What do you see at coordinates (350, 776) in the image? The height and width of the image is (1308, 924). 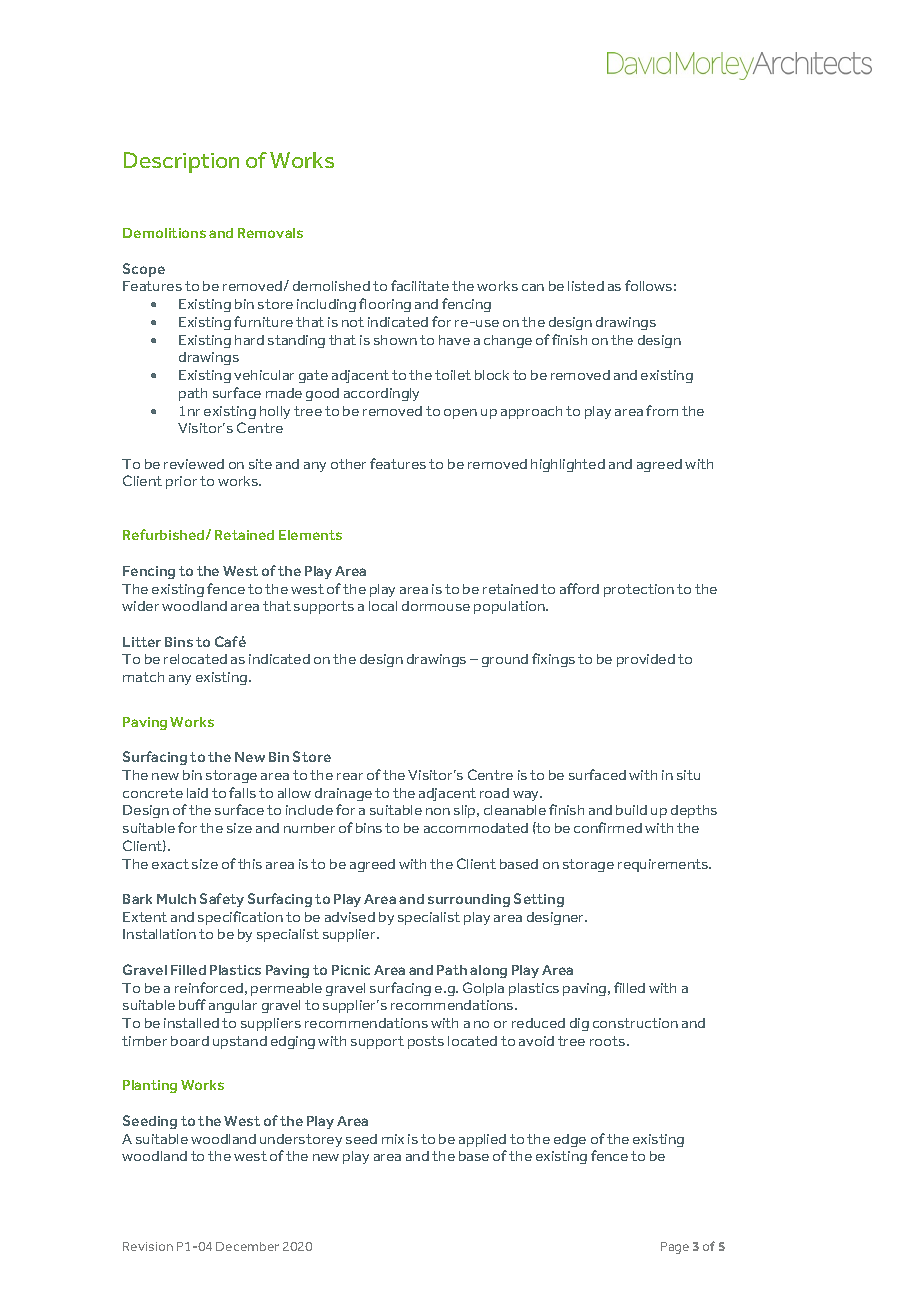 I see `rear` at bounding box center [350, 776].
